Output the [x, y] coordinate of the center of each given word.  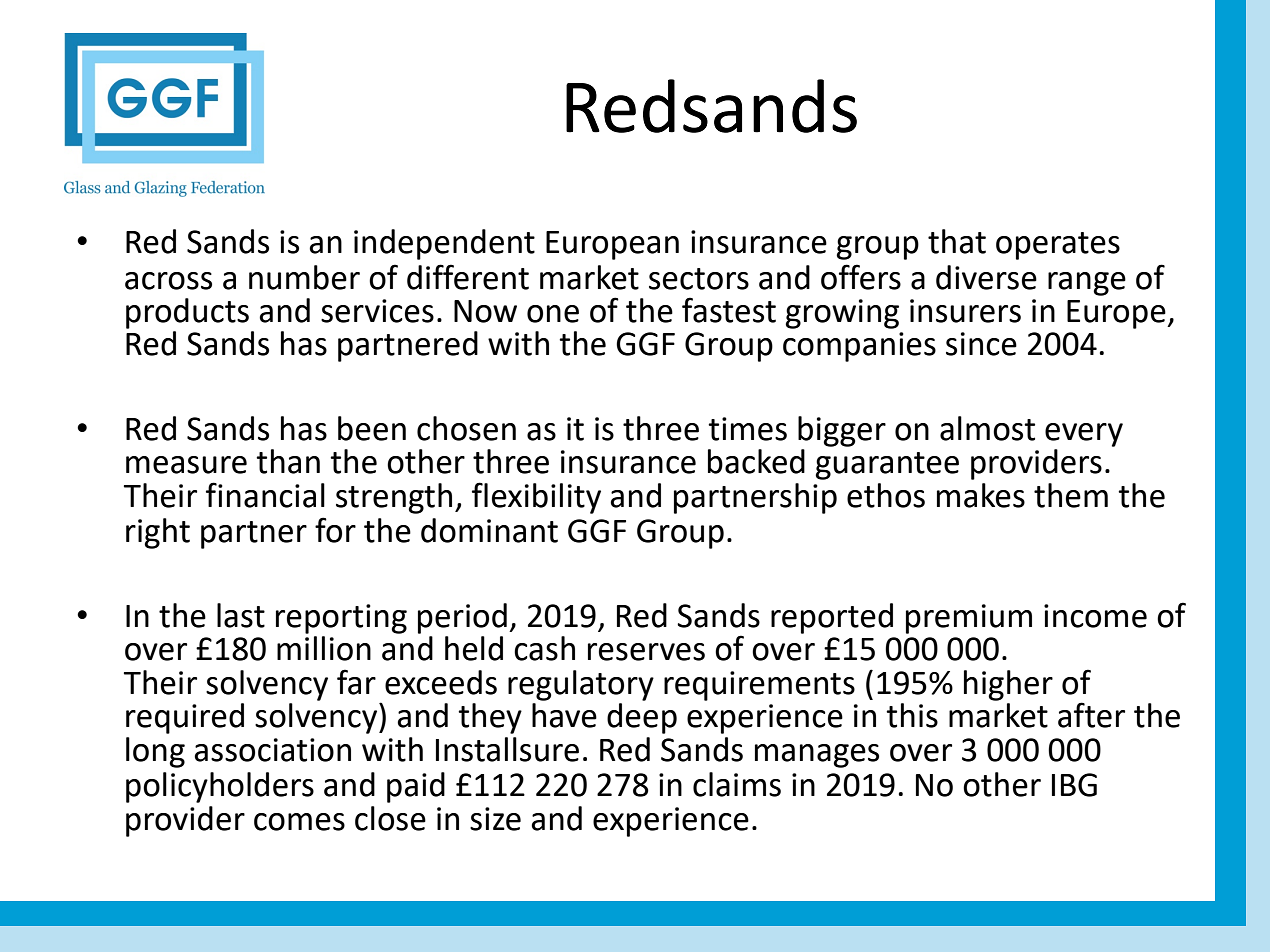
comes [299, 822]
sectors [699, 279]
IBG [1074, 785]
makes [981, 495]
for [335, 530]
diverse [986, 277]
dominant [489, 530]
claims [737, 784]
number [304, 277]
